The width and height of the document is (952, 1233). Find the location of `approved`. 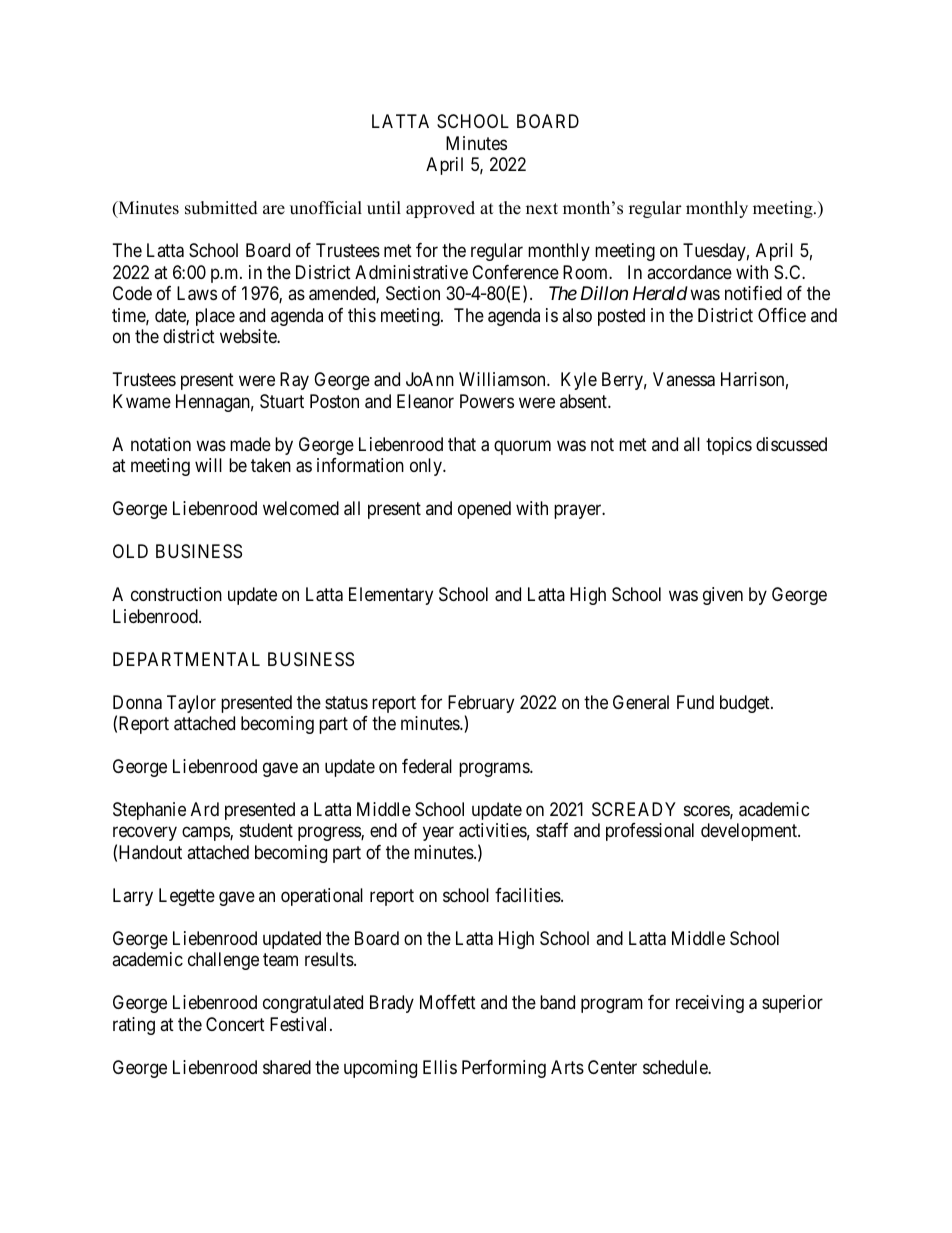

approved is located at coordinates (440, 209).
